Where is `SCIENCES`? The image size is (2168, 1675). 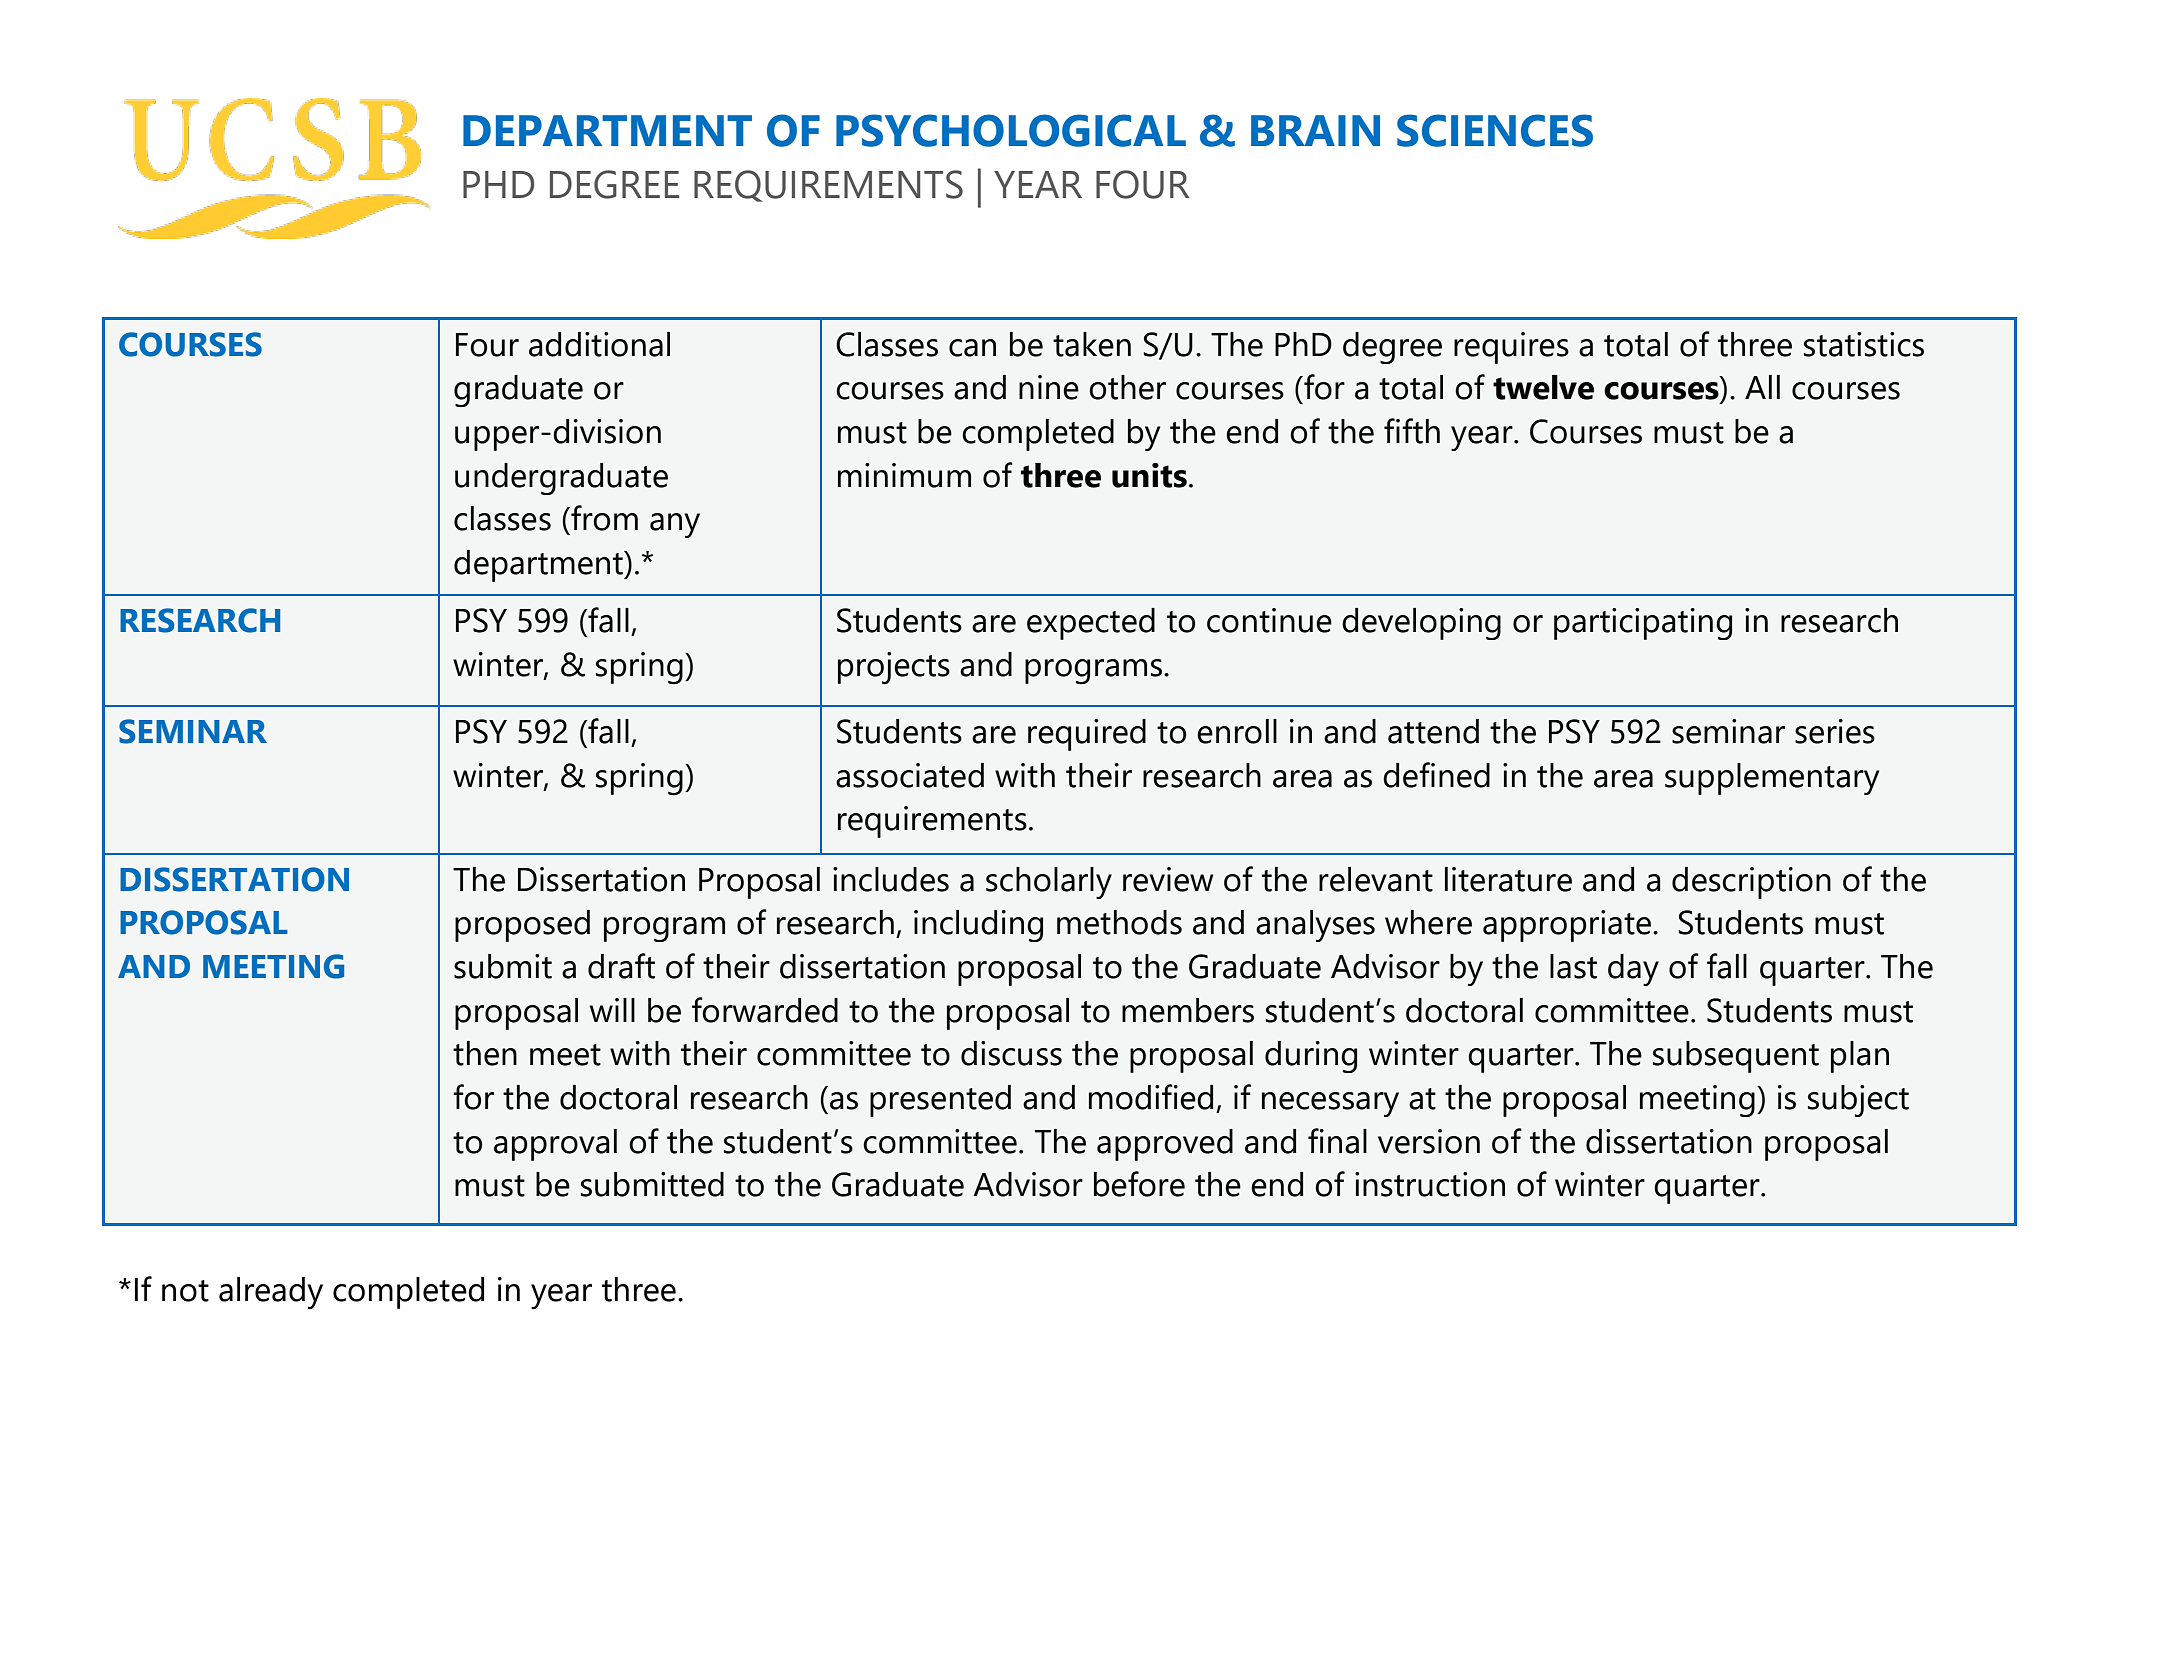
SCIENCES is located at coordinates (1495, 130).
